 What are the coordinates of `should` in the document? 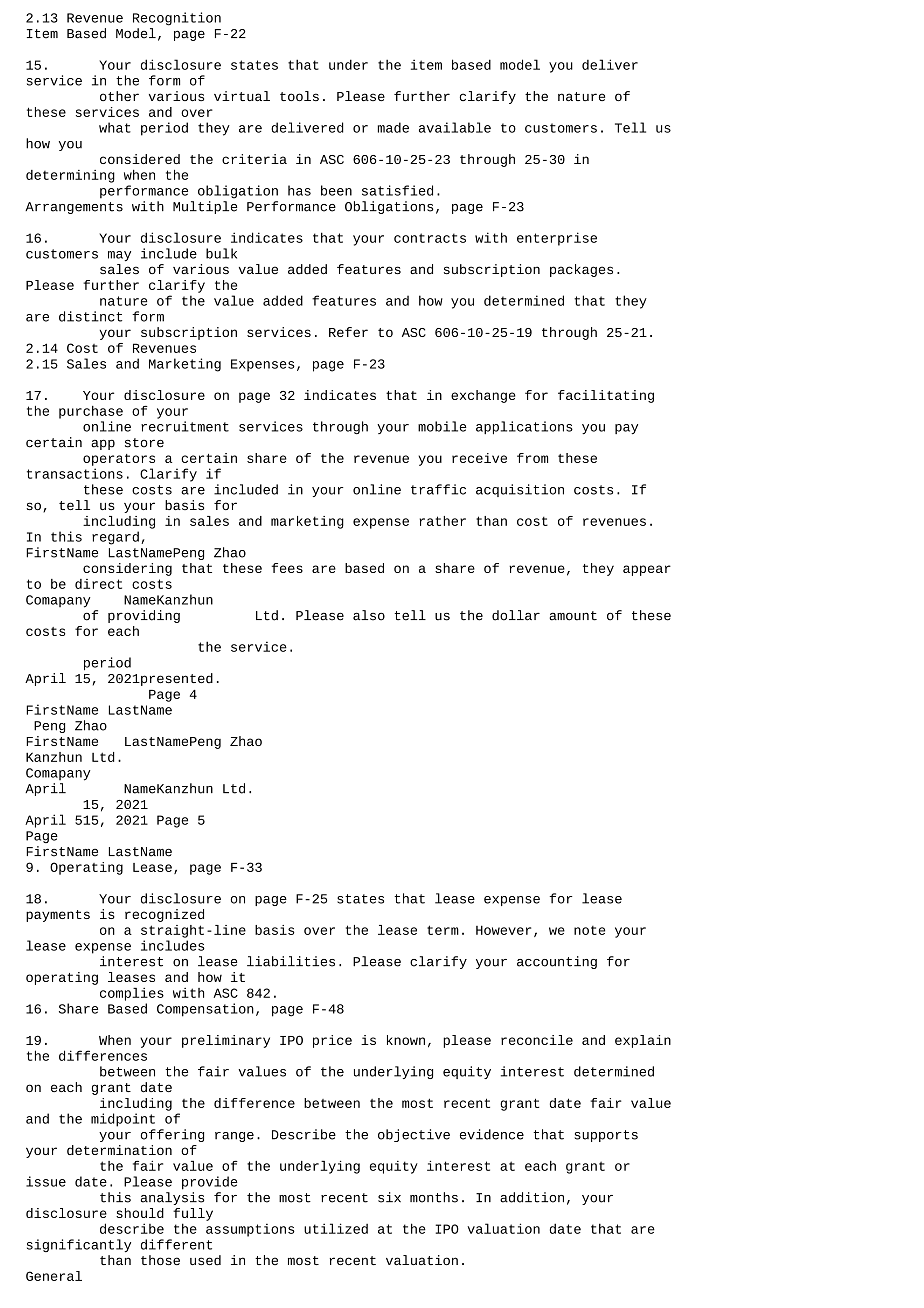 It's located at (140, 1213).
